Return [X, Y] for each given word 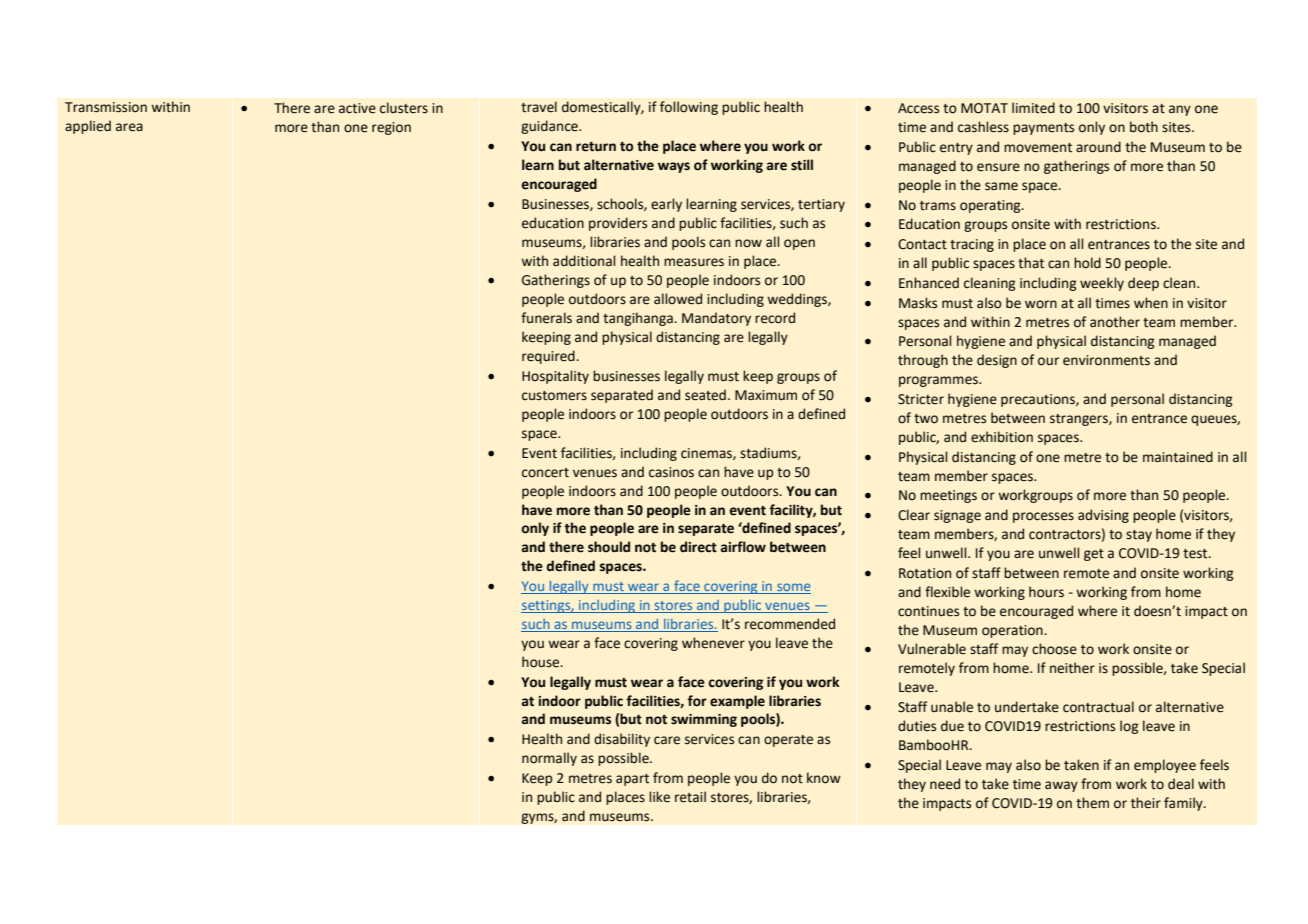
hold [1087, 263]
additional [584, 261]
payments [1043, 129]
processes [1043, 517]
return [596, 147]
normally [549, 759]
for [697, 701]
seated [705, 395]
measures [694, 262]
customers [554, 396]
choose [1054, 649]
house [542, 662]
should [609, 547]
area [129, 127]
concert [545, 473]
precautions [1039, 400]
